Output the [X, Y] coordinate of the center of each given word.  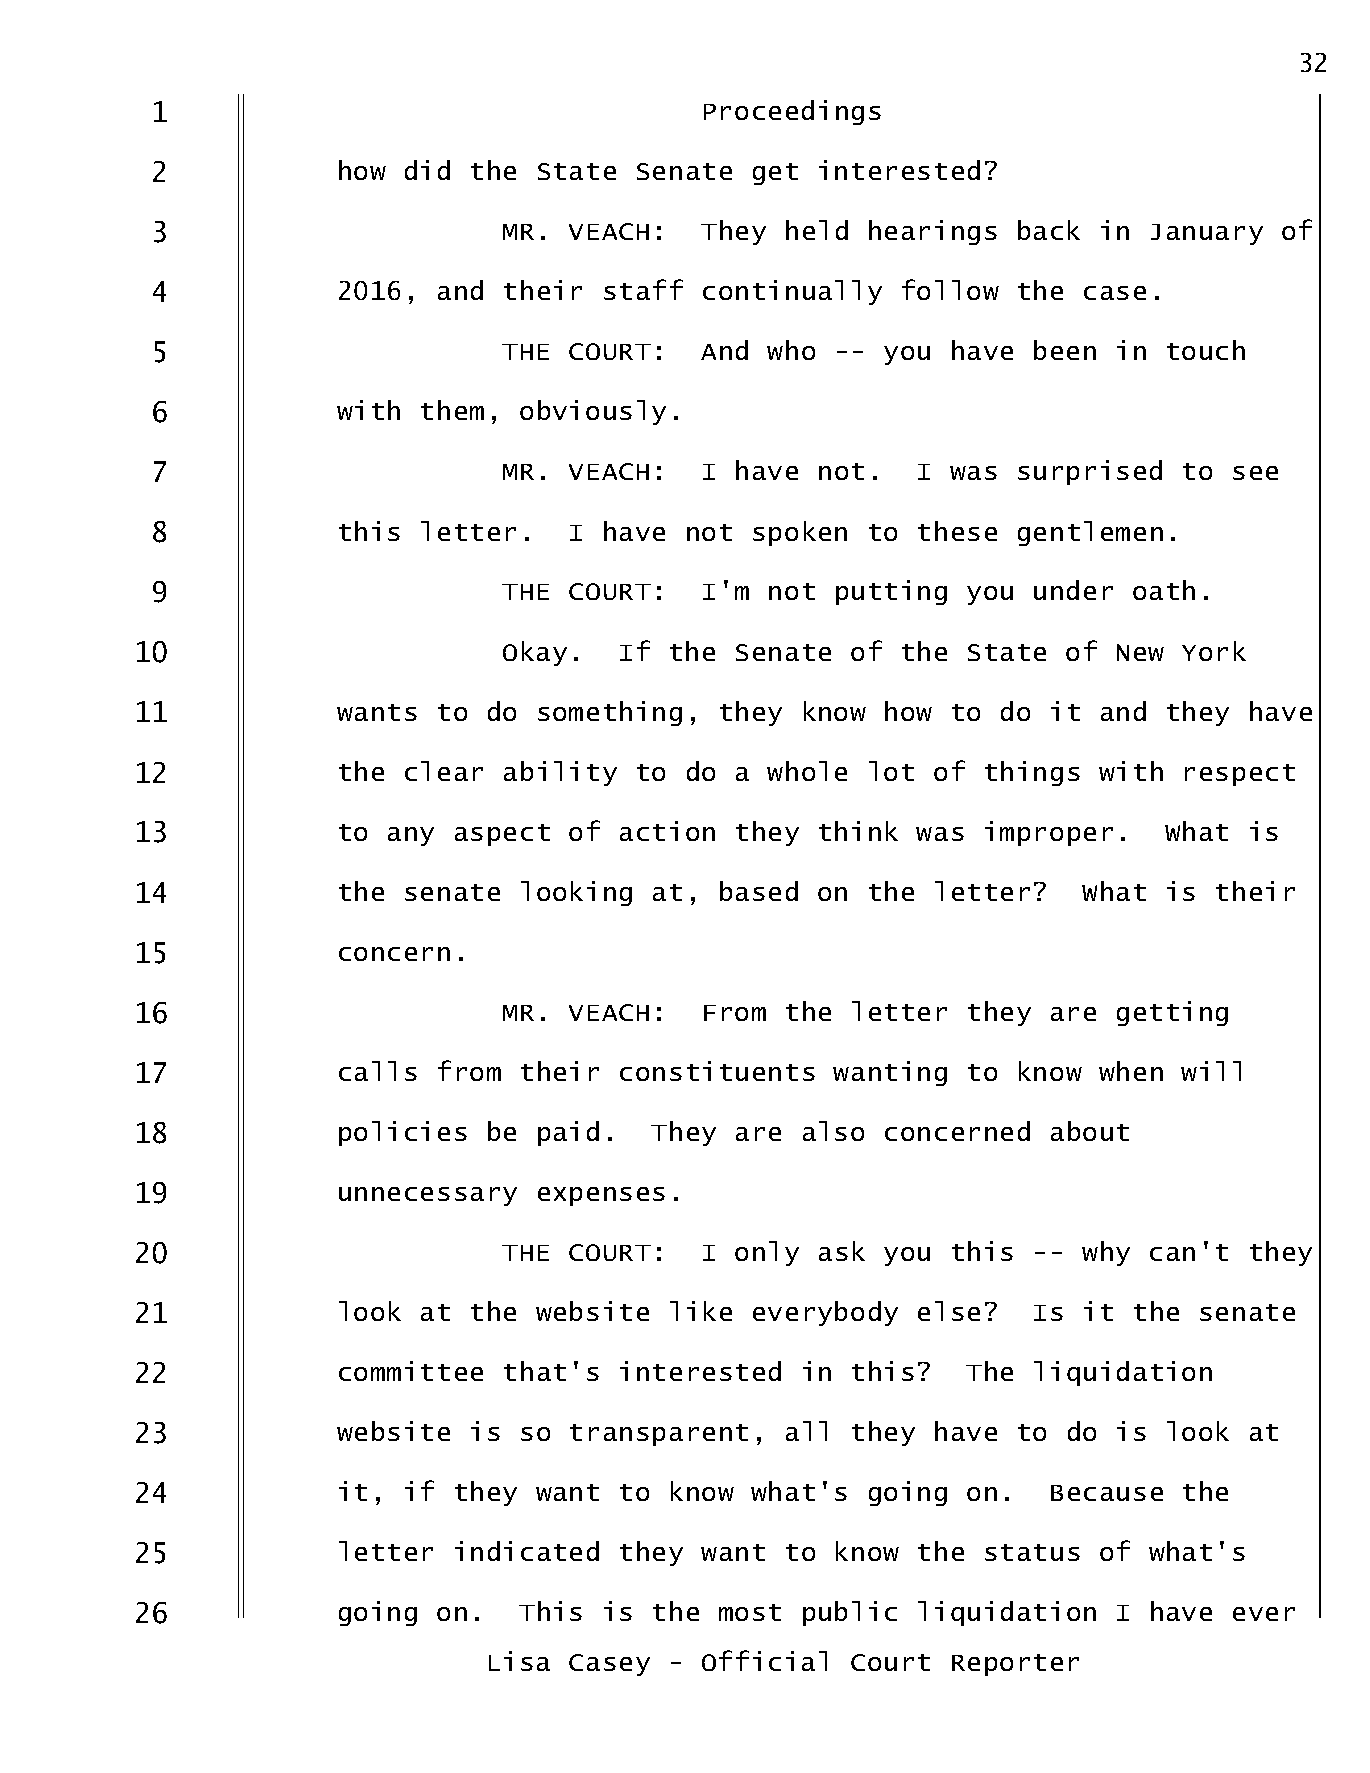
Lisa [519, 1661]
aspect [502, 835]
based [759, 891]
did [427, 170]
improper [1049, 833]
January [1207, 234]
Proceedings [792, 112]
